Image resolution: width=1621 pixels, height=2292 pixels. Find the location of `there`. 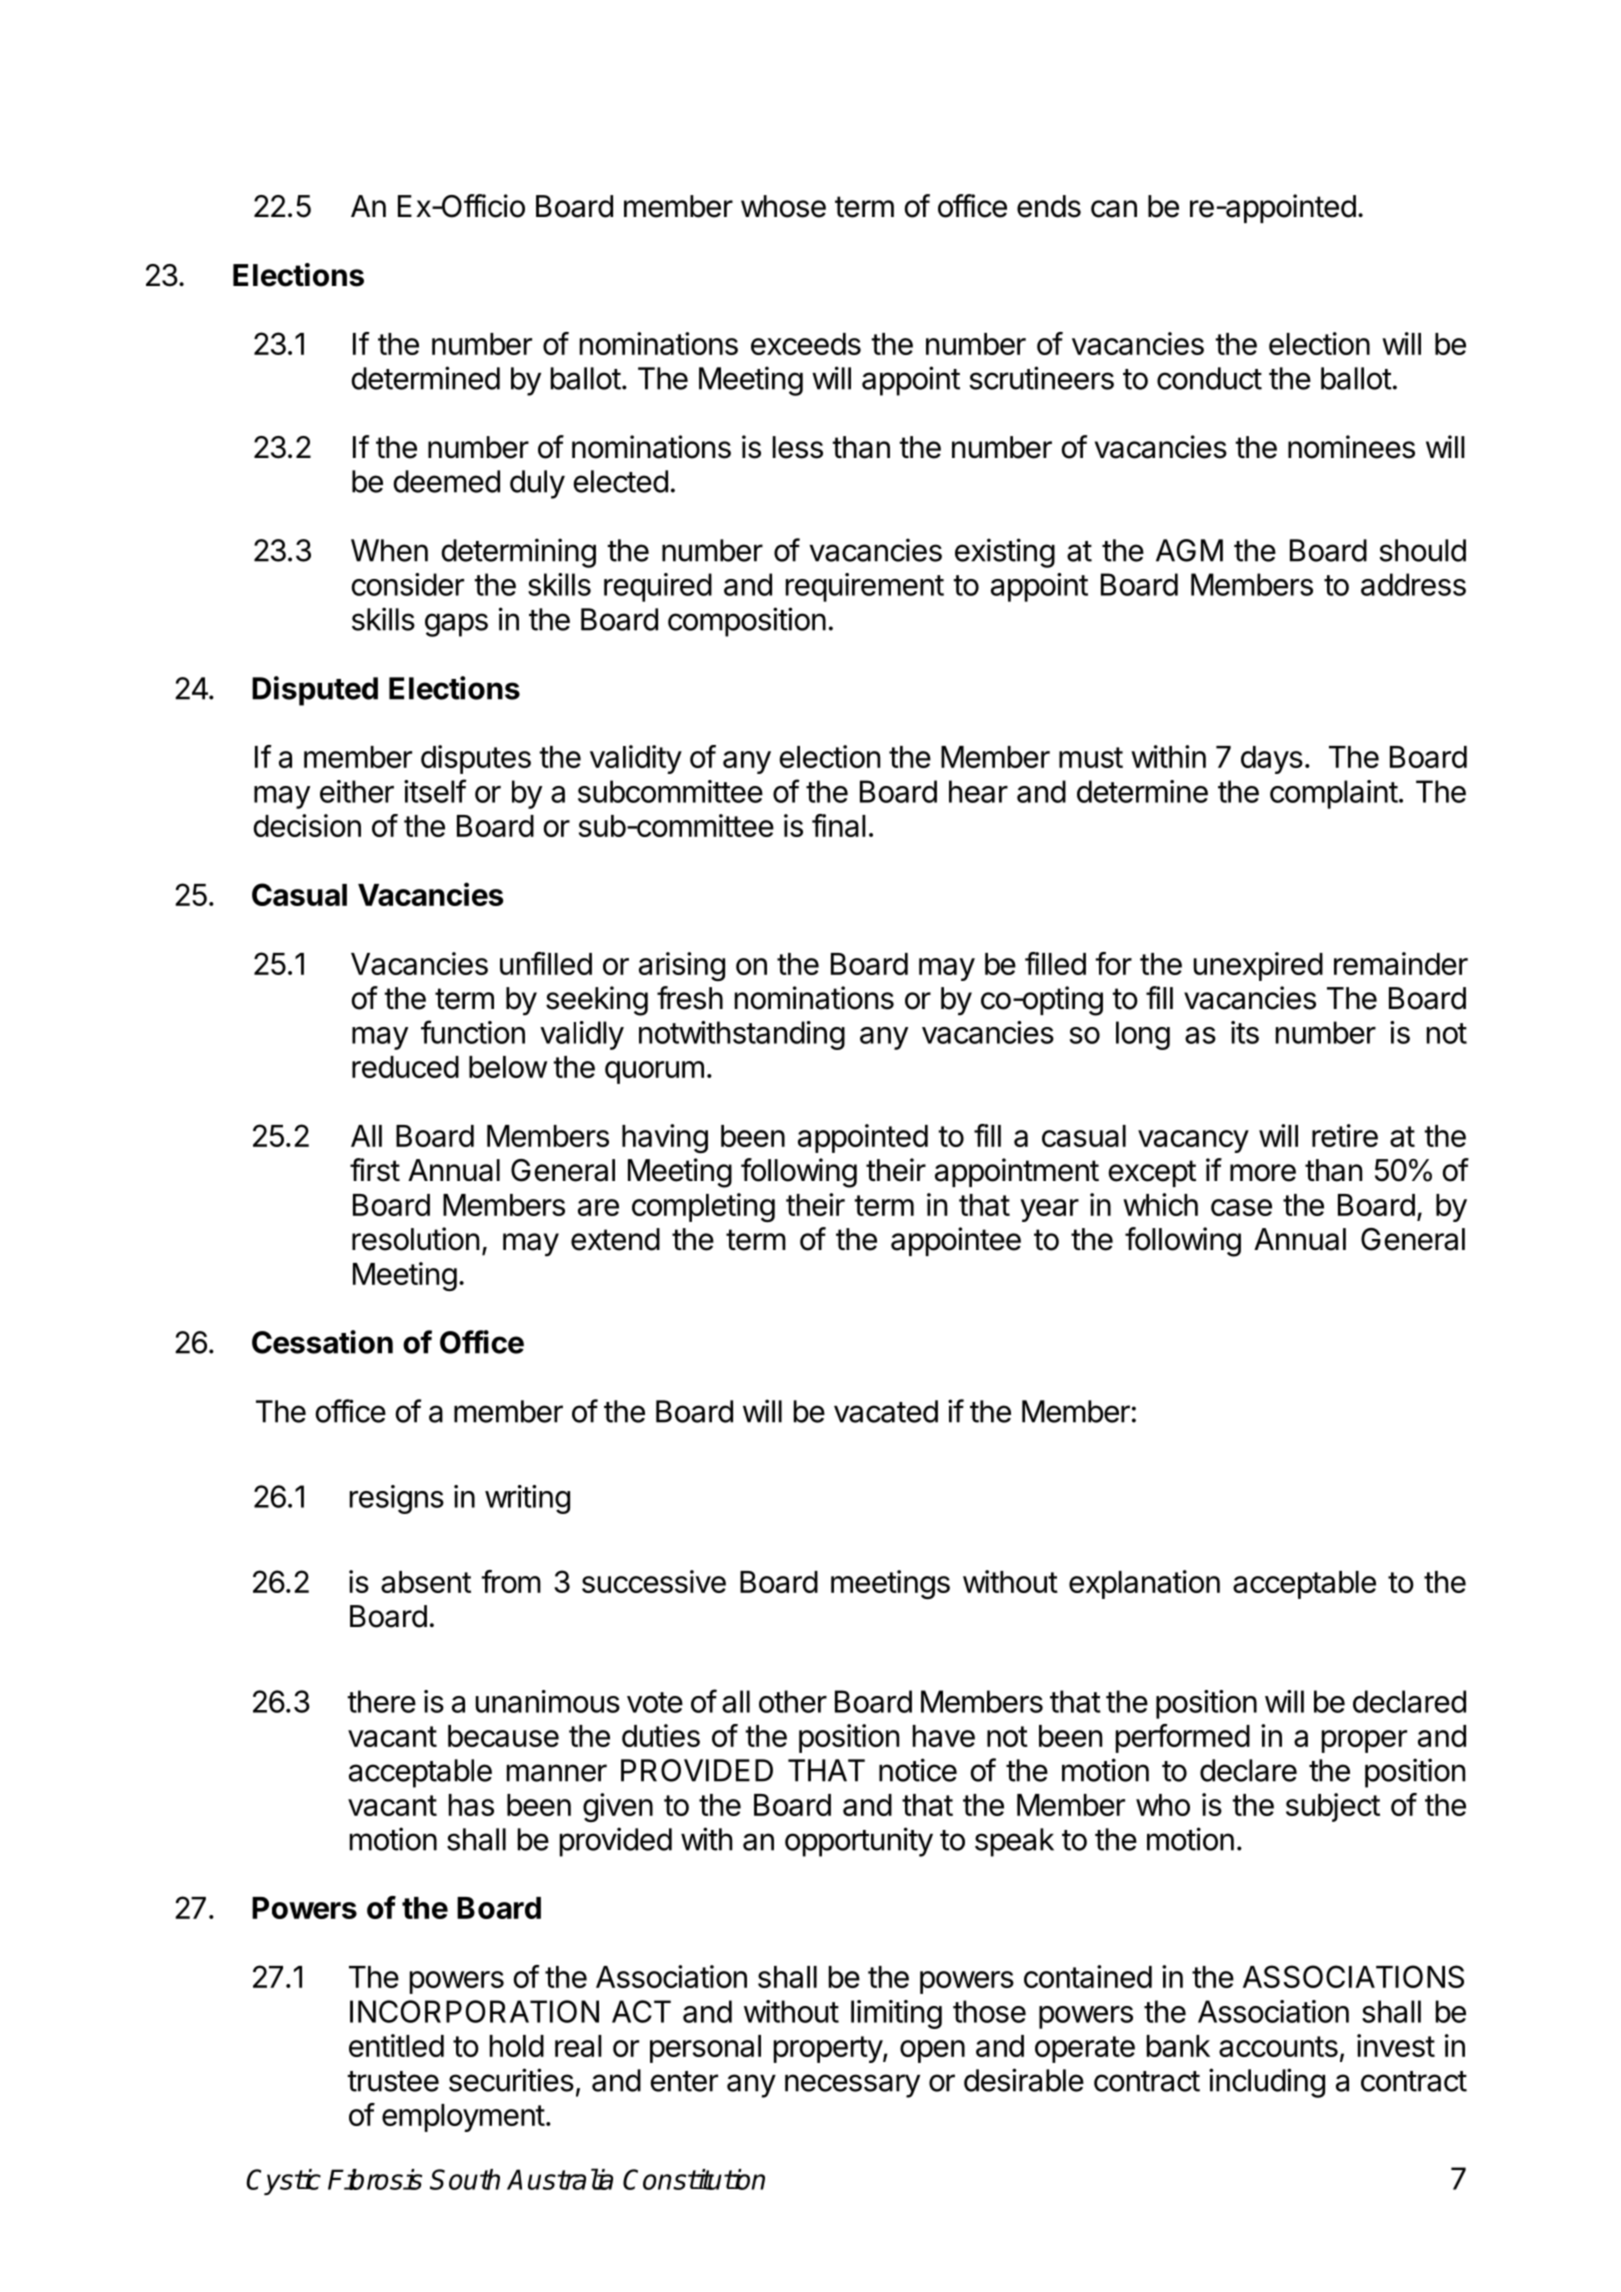

there is located at coordinates (381, 1701).
